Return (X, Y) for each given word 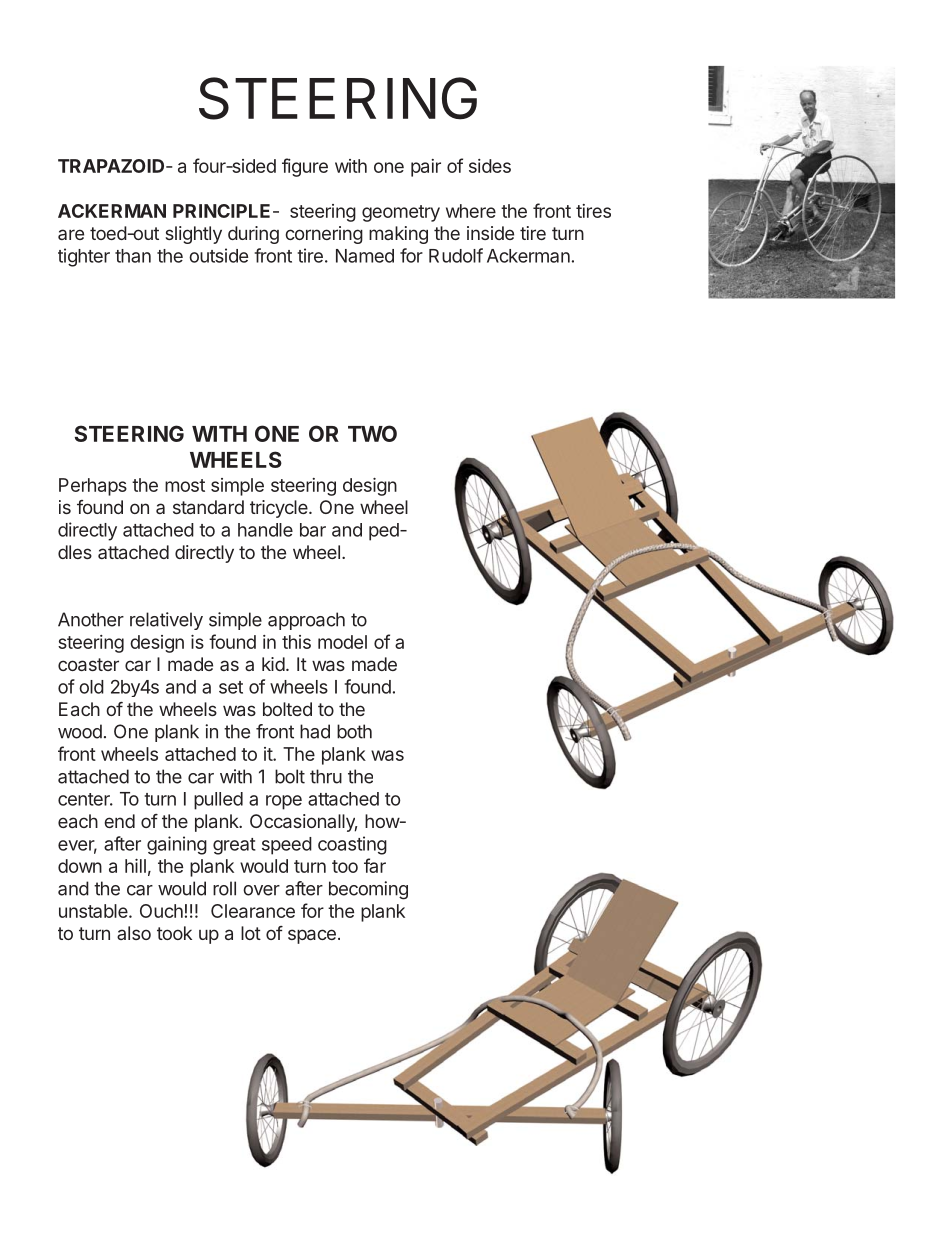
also (134, 933)
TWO (372, 433)
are (71, 234)
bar (313, 530)
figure (305, 167)
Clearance (253, 911)
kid (273, 664)
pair (426, 168)
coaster (88, 664)
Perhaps (93, 487)
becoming (368, 890)
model (342, 642)
